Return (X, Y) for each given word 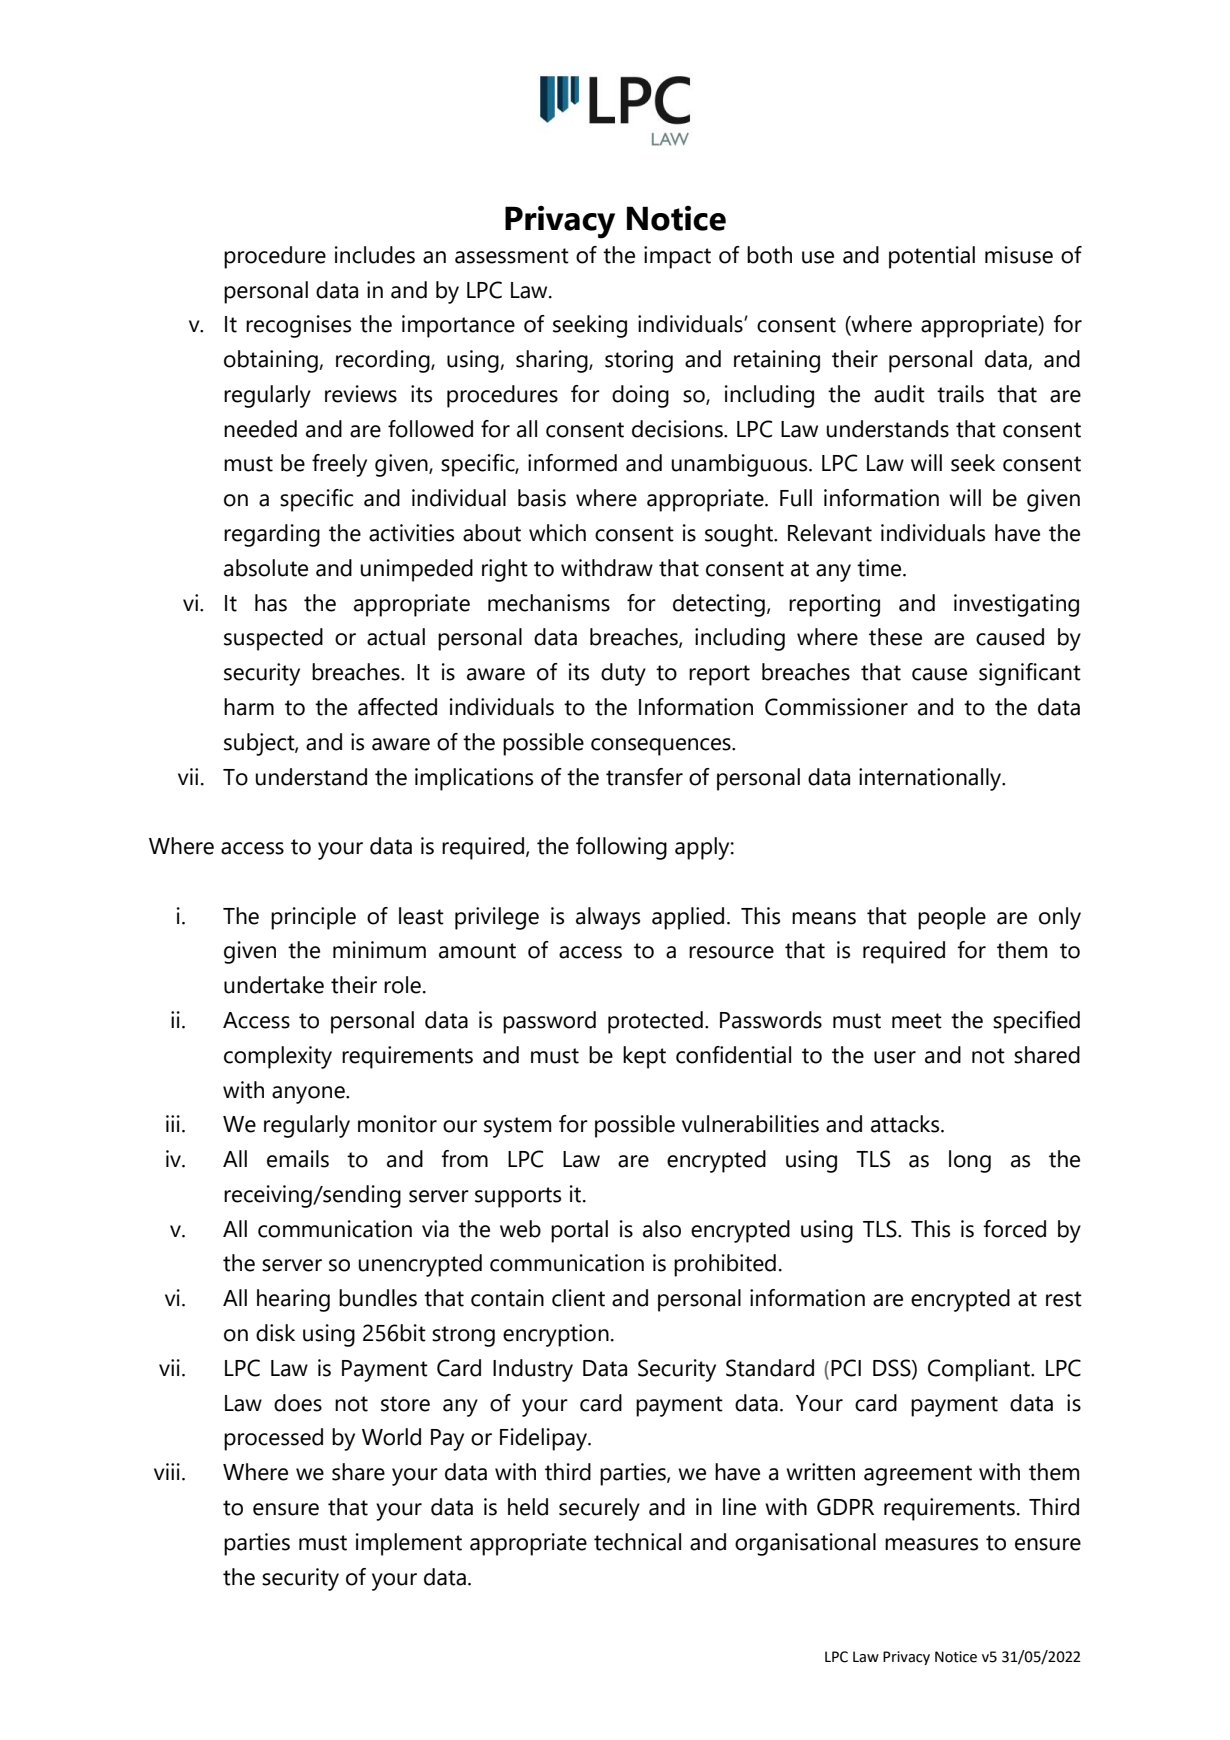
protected (655, 1022)
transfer (644, 777)
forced (1014, 1229)
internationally (931, 779)
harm (249, 707)
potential (932, 257)
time (880, 568)
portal (579, 1231)
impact (677, 257)
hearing (293, 1300)
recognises (298, 326)
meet (917, 1021)
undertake (274, 985)
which (557, 533)
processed (273, 1439)
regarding (272, 535)
